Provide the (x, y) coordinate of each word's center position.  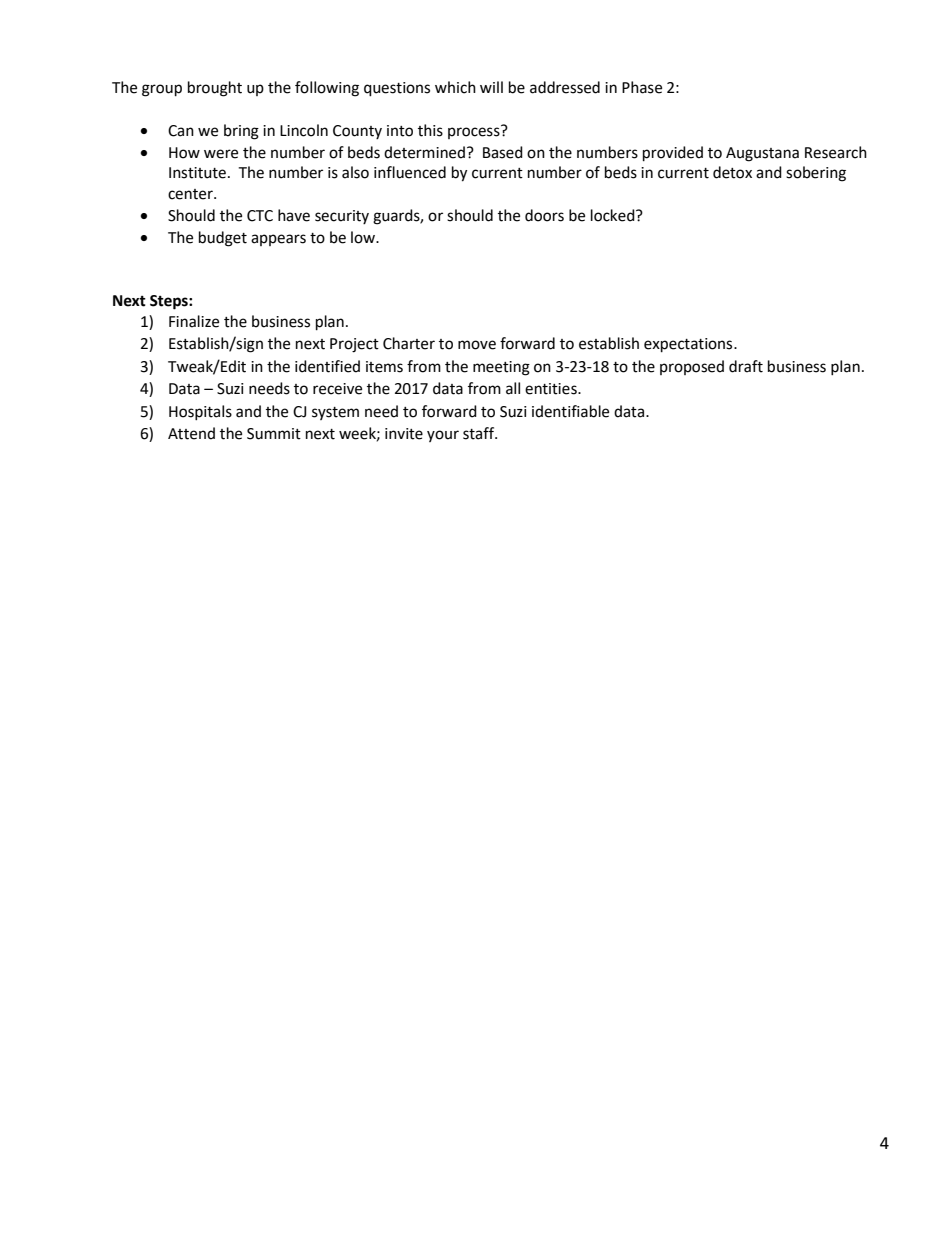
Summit (274, 434)
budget (223, 239)
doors (544, 215)
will (491, 87)
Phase (642, 87)
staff (480, 433)
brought (215, 89)
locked (614, 215)
